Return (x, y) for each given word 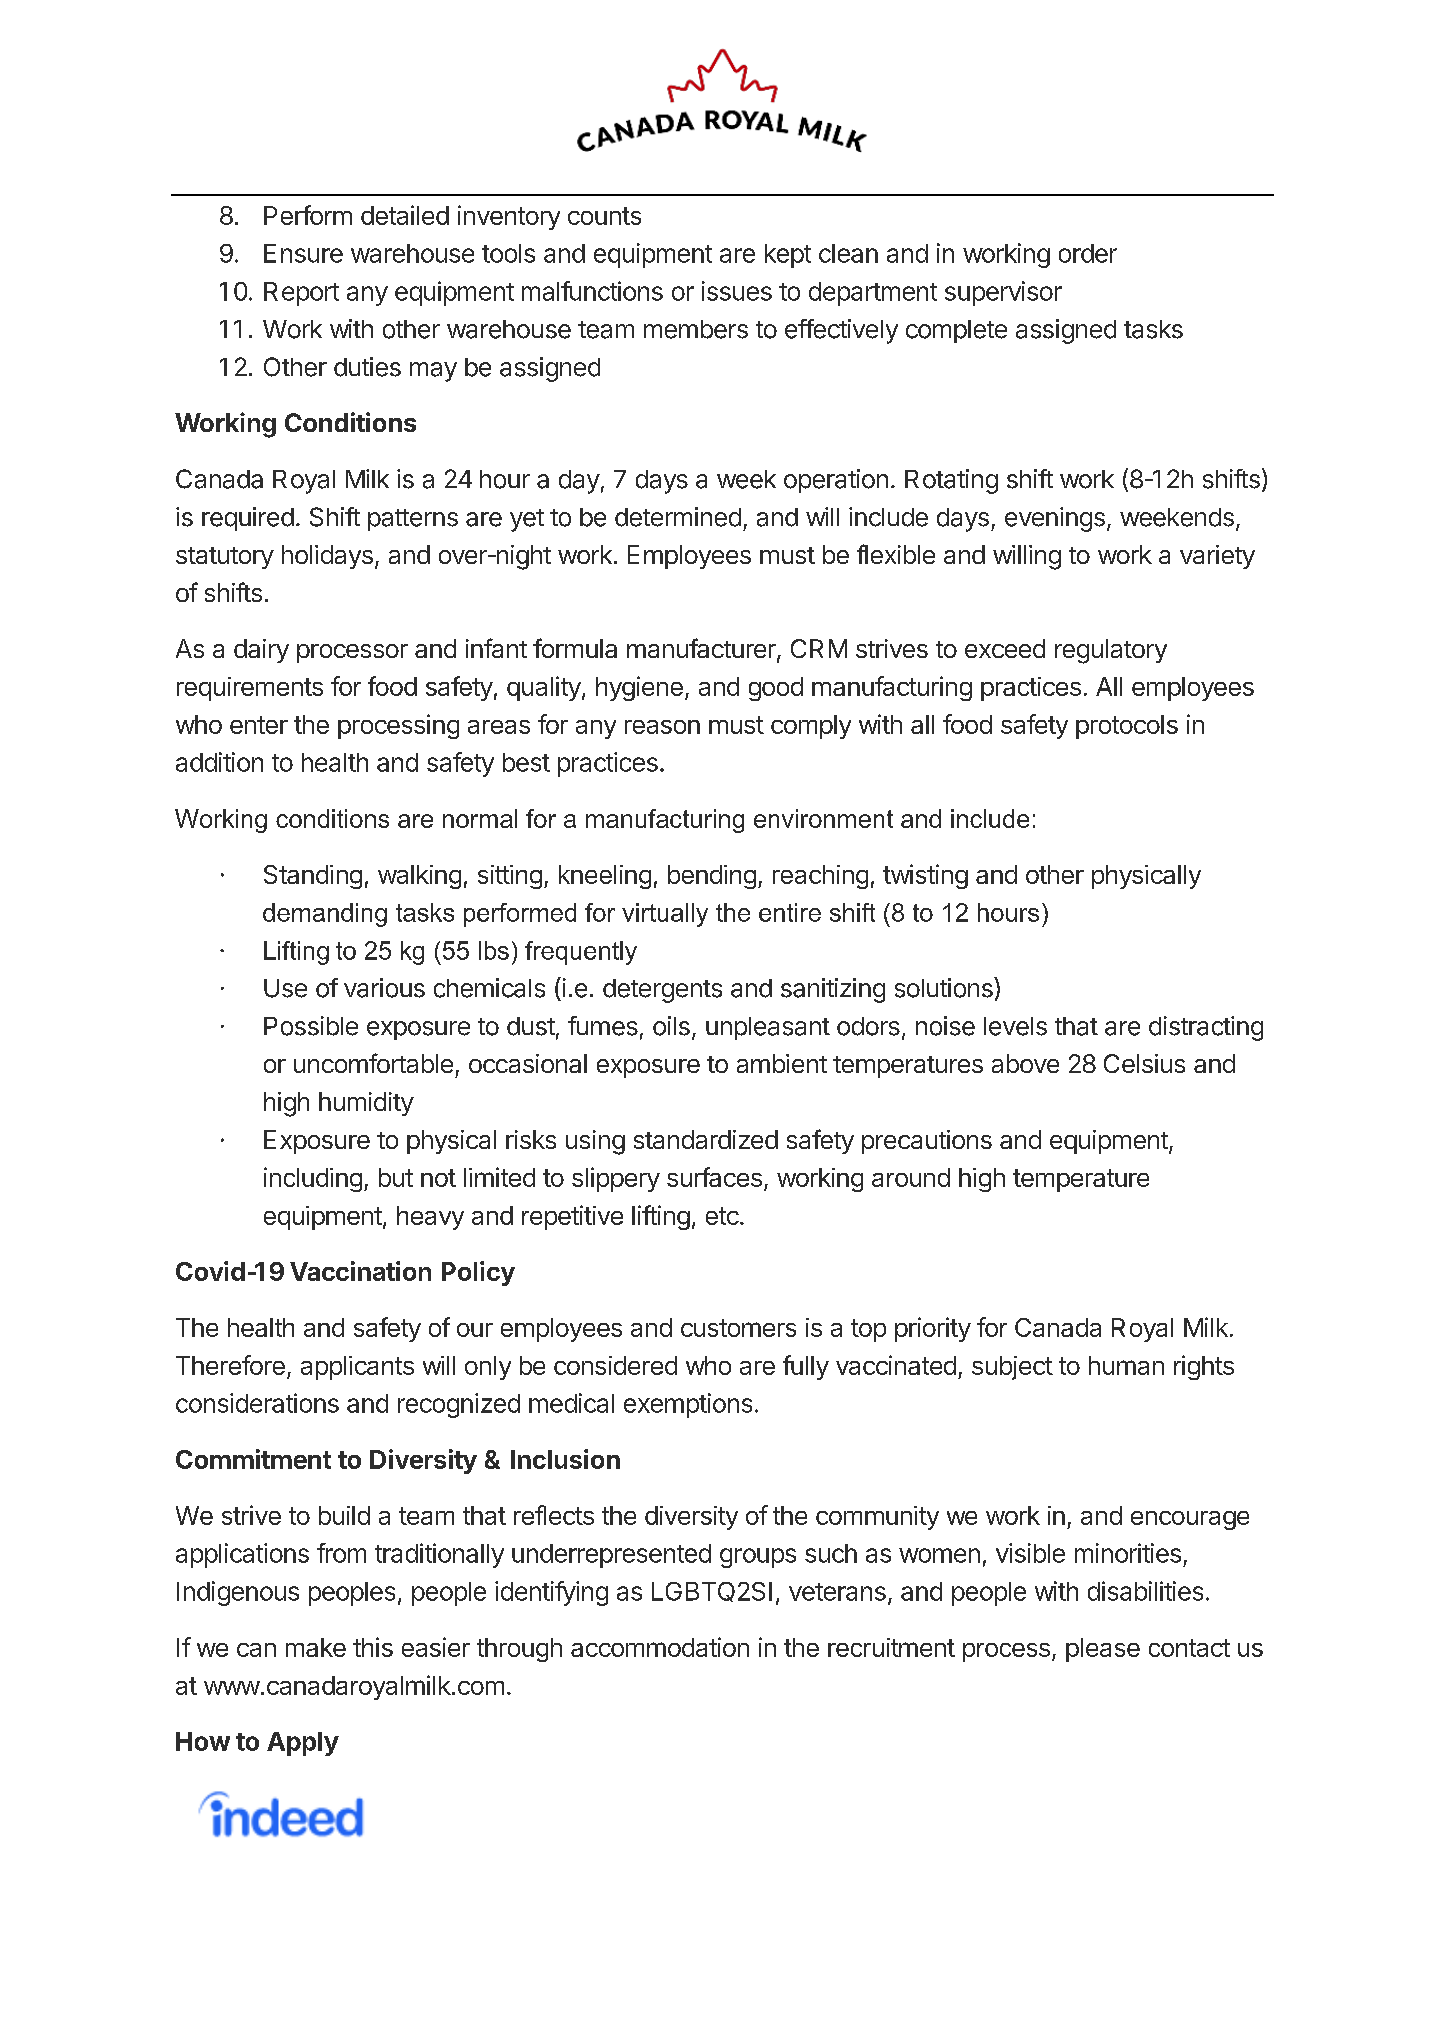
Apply (303, 1744)
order (1088, 253)
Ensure (303, 253)
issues (737, 291)
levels (1015, 1026)
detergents (662, 991)
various (384, 988)
